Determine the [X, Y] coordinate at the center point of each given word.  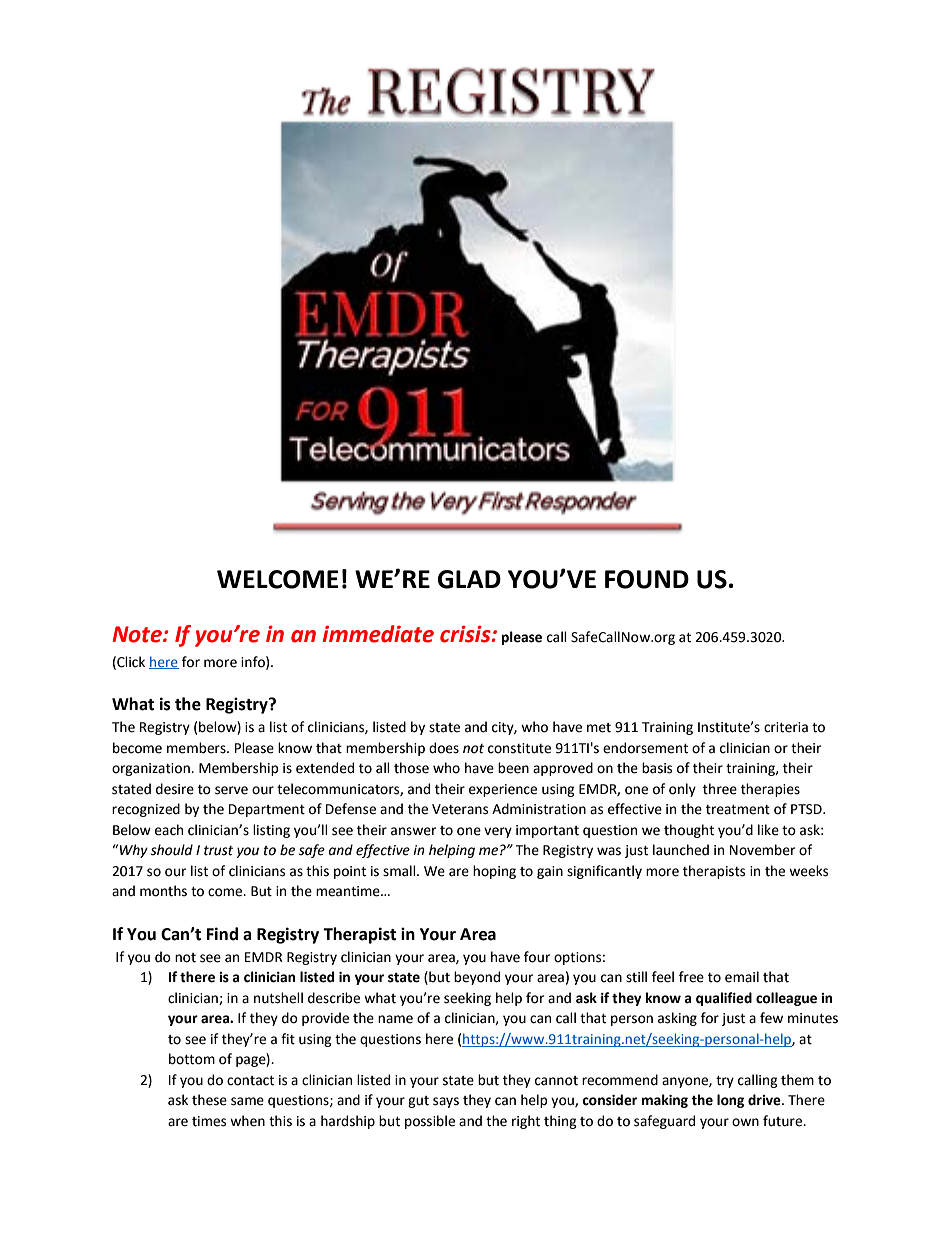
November [762, 850]
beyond [477, 978]
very [498, 832]
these [209, 1100]
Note [138, 634]
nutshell [278, 998]
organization [152, 769]
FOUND [647, 579]
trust [218, 851]
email [742, 977]
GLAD [469, 579]
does [444, 748]
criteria [786, 727]
